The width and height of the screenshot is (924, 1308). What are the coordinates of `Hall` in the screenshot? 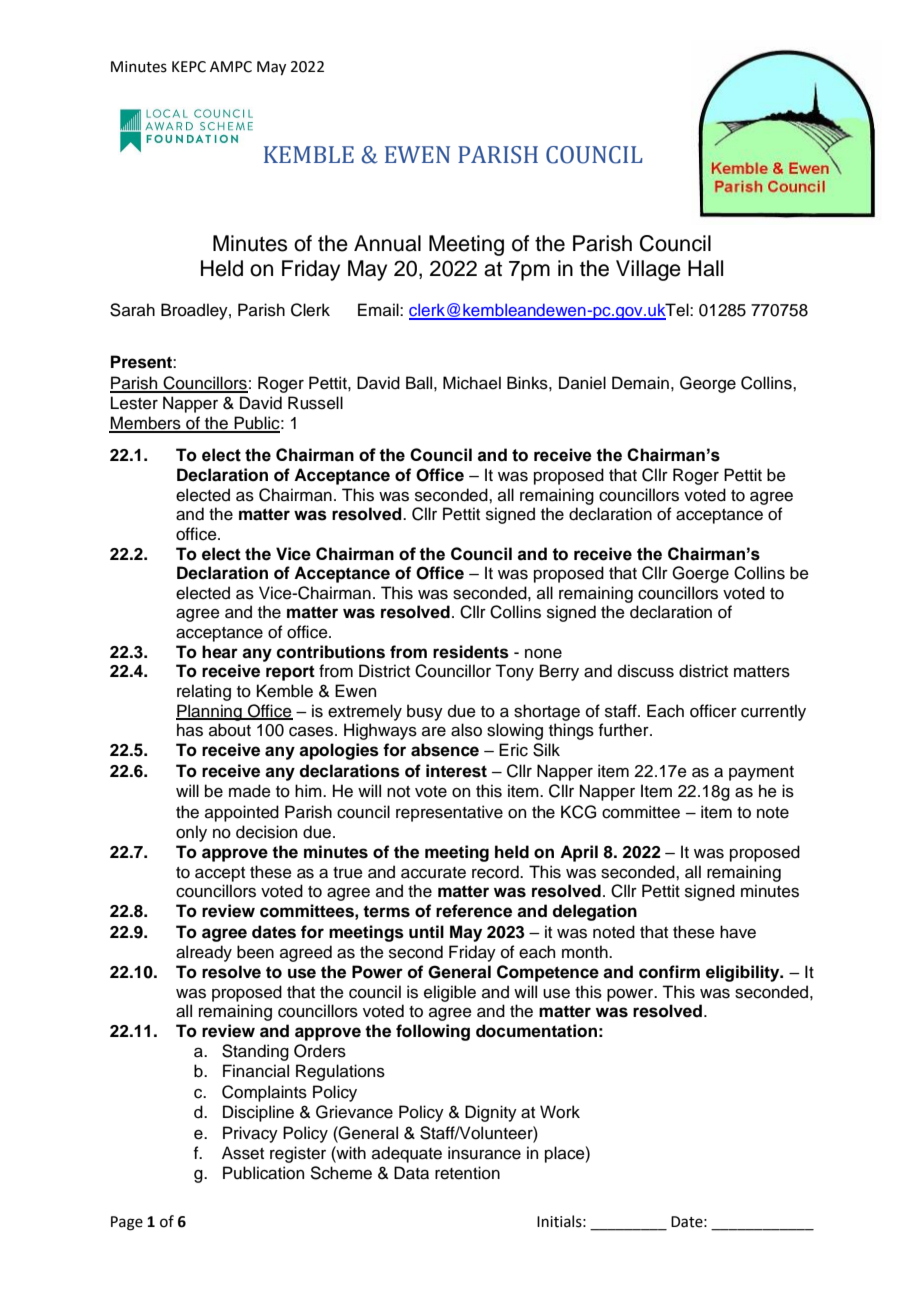 It's located at (705, 268).
